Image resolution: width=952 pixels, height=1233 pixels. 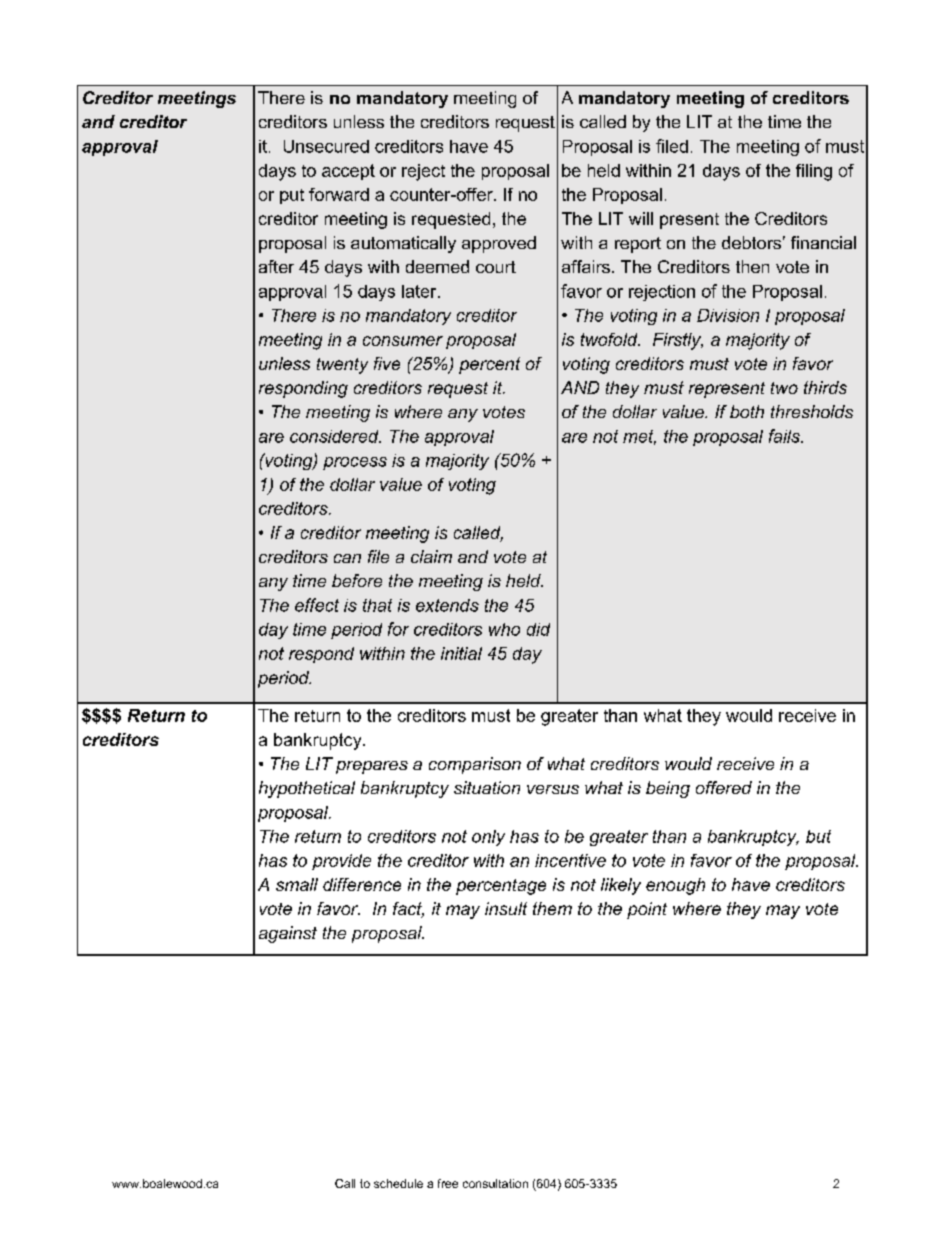 I want to click on both, so click(x=747, y=411).
